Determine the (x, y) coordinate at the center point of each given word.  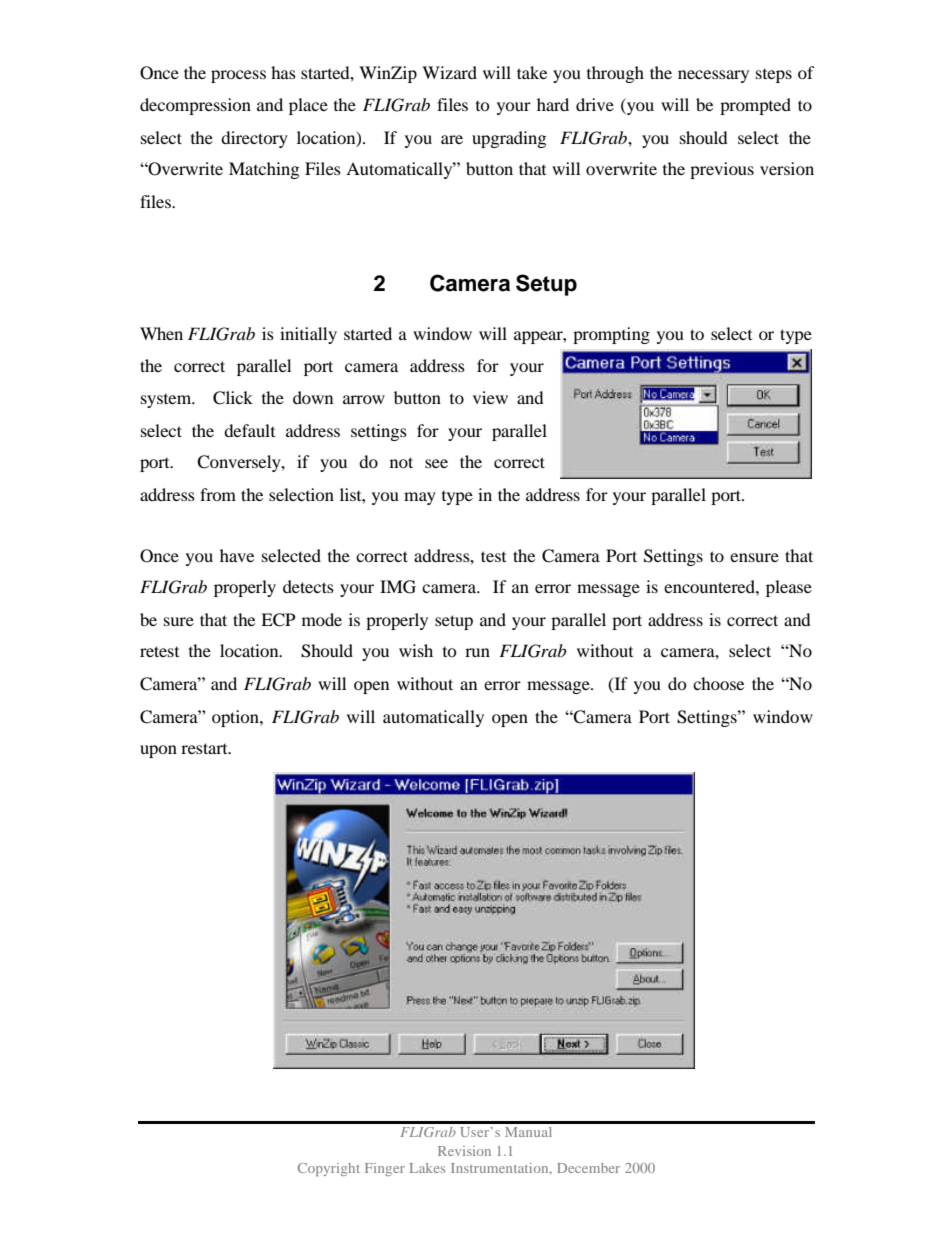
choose (718, 683)
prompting (611, 335)
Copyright (329, 1169)
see (436, 463)
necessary (713, 76)
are (452, 139)
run (477, 652)
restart (205, 748)
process (238, 76)
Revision (464, 1151)
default (249, 430)
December (588, 1168)
